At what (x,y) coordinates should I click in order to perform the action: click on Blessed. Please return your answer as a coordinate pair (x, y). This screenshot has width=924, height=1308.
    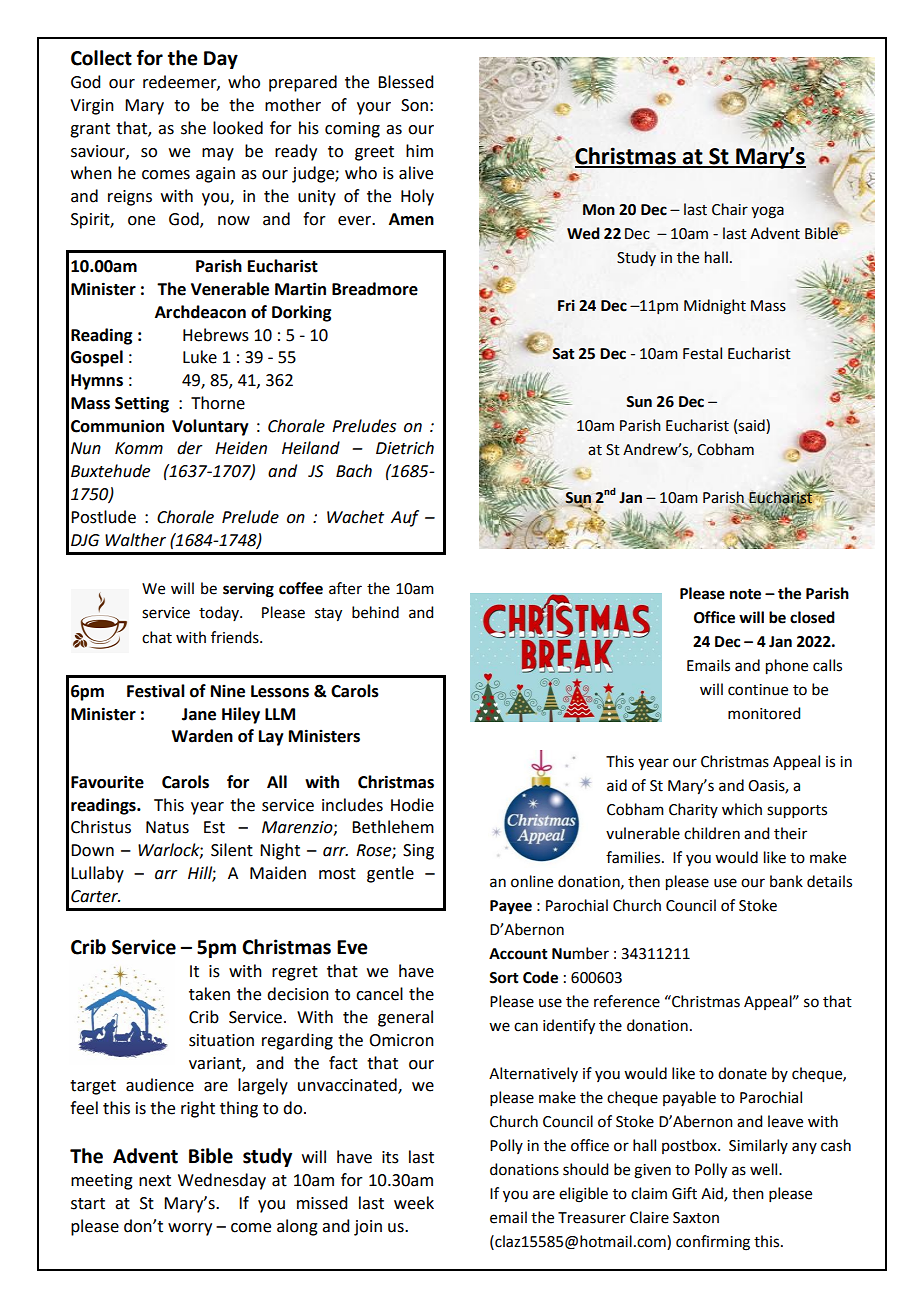
    Looking at the image, I should click on (405, 82).
